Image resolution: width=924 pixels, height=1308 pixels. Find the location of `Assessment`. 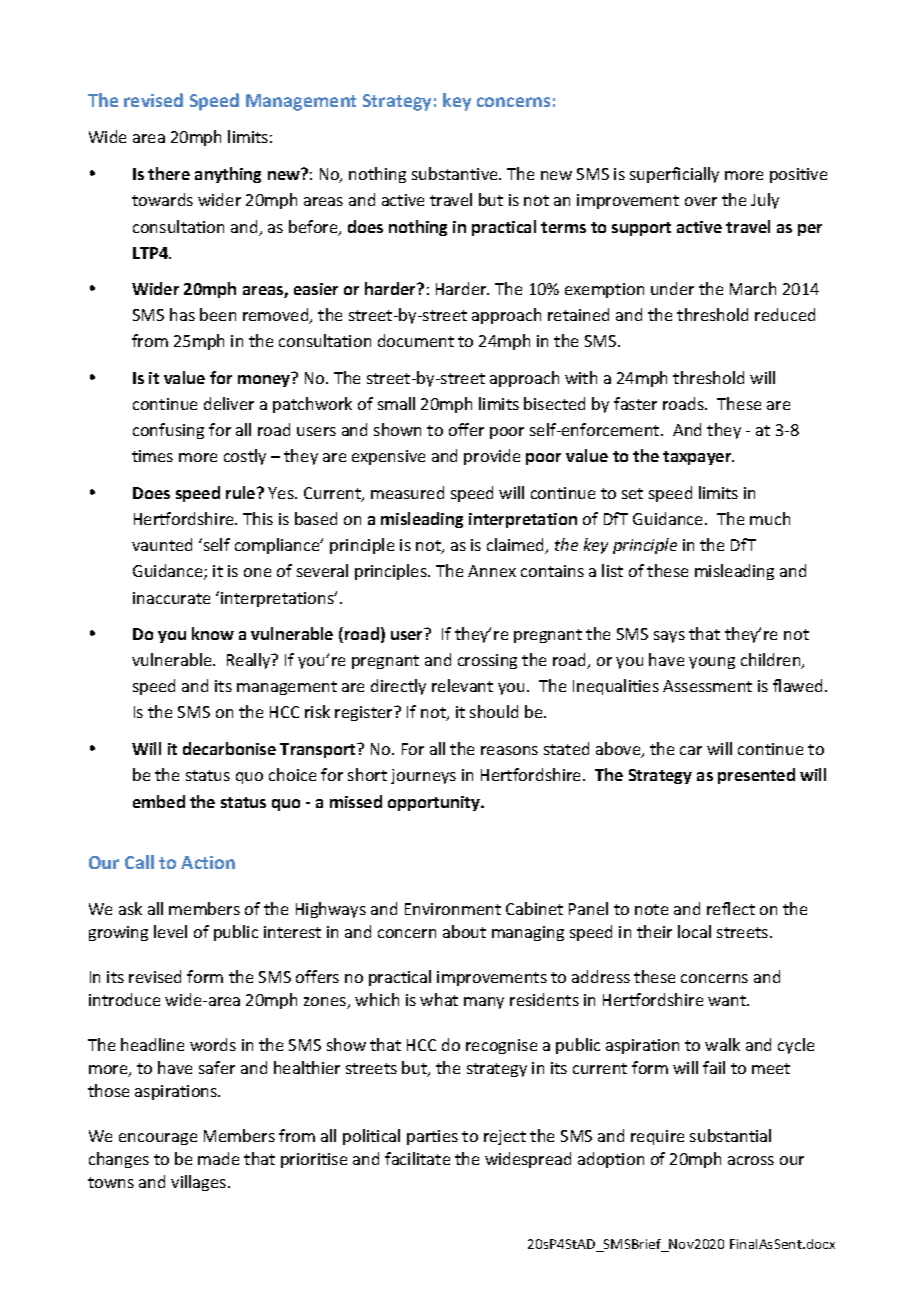

Assessment is located at coordinates (707, 686).
